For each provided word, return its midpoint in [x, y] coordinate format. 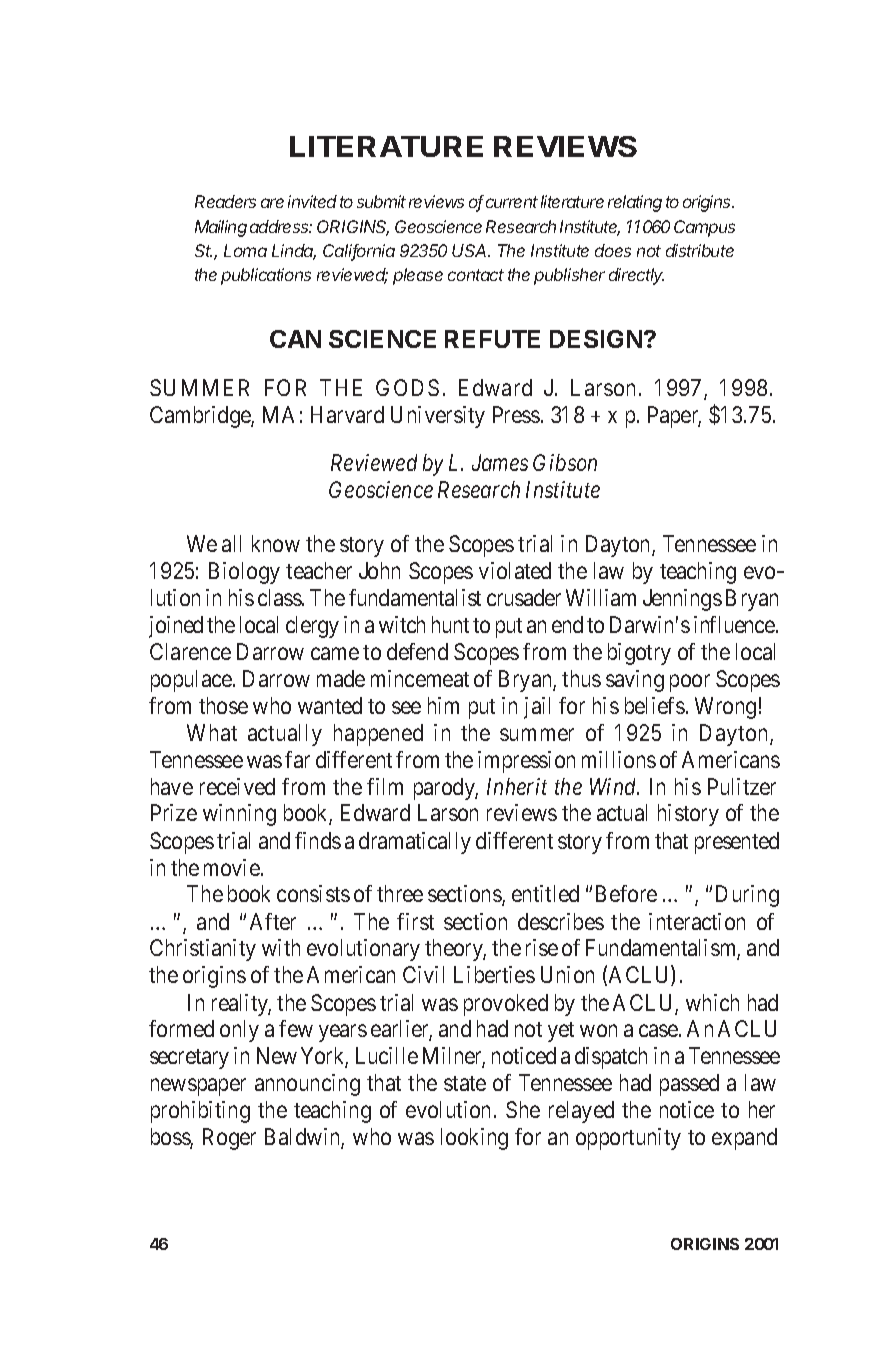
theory [455, 950]
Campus [704, 228]
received [237, 786]
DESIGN [597, 339]
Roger [229, 1139]
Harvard [347, 414]
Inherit [517, 786]
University [438, 417]
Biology [244, 573]
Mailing [221, 228]
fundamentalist [415, 597]
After [273, 921]
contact [476, 275]
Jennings [682, 600]
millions [619, 759]
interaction [697, 921]
